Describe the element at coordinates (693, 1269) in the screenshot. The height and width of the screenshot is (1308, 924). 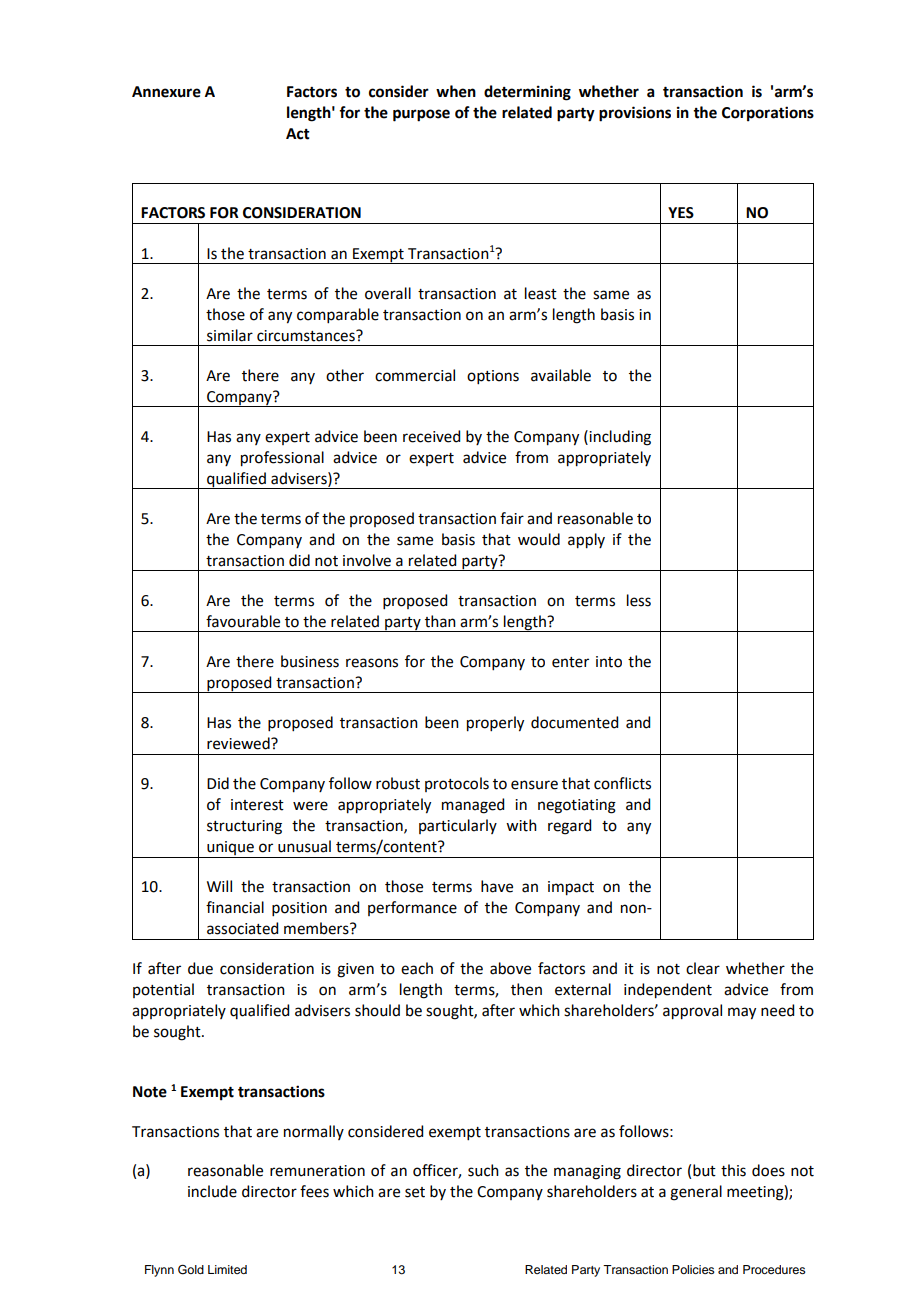
I see `Policies` at that location.
